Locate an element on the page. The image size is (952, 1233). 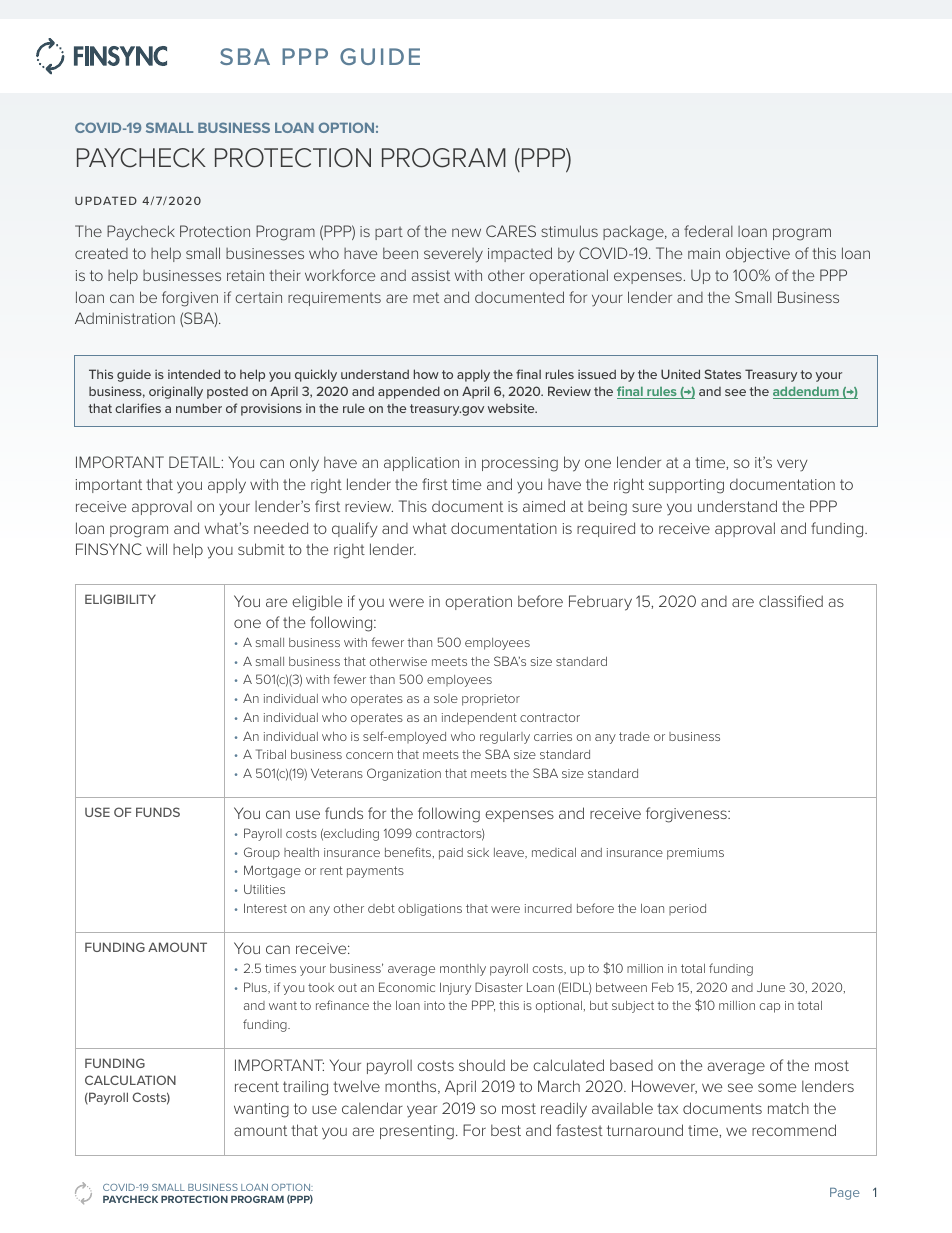
processing is located at coordinates (520, 464).
